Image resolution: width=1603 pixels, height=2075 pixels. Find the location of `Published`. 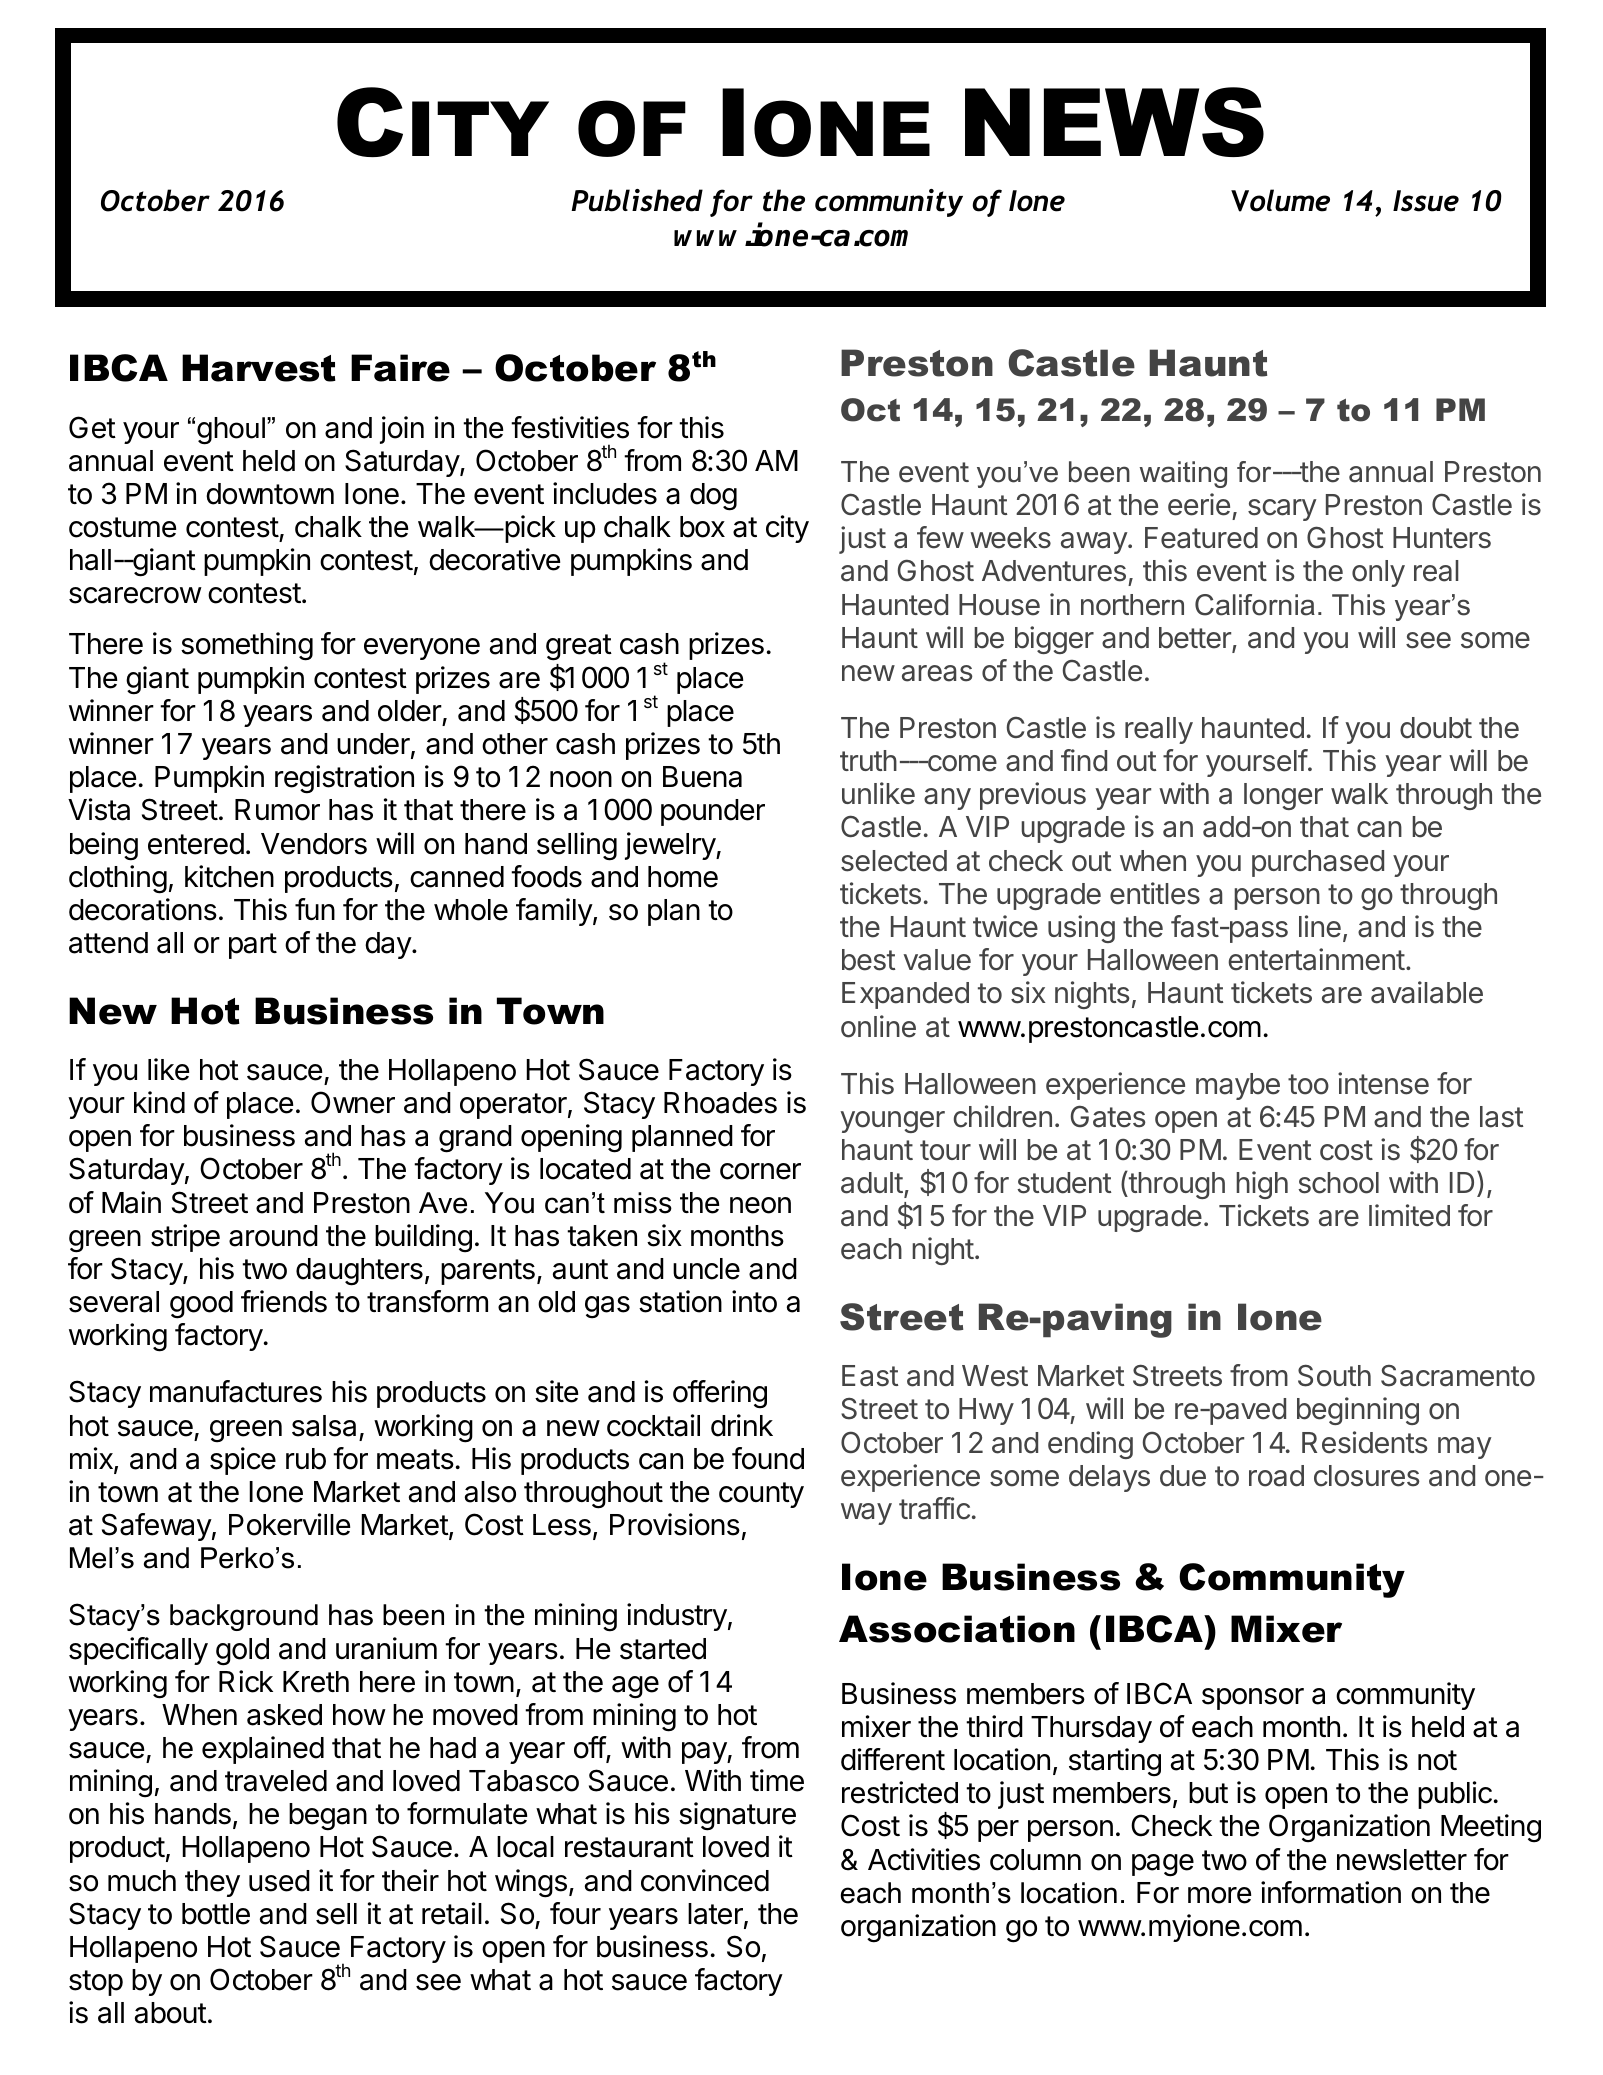

Published is located at coordinates (637, 200).
